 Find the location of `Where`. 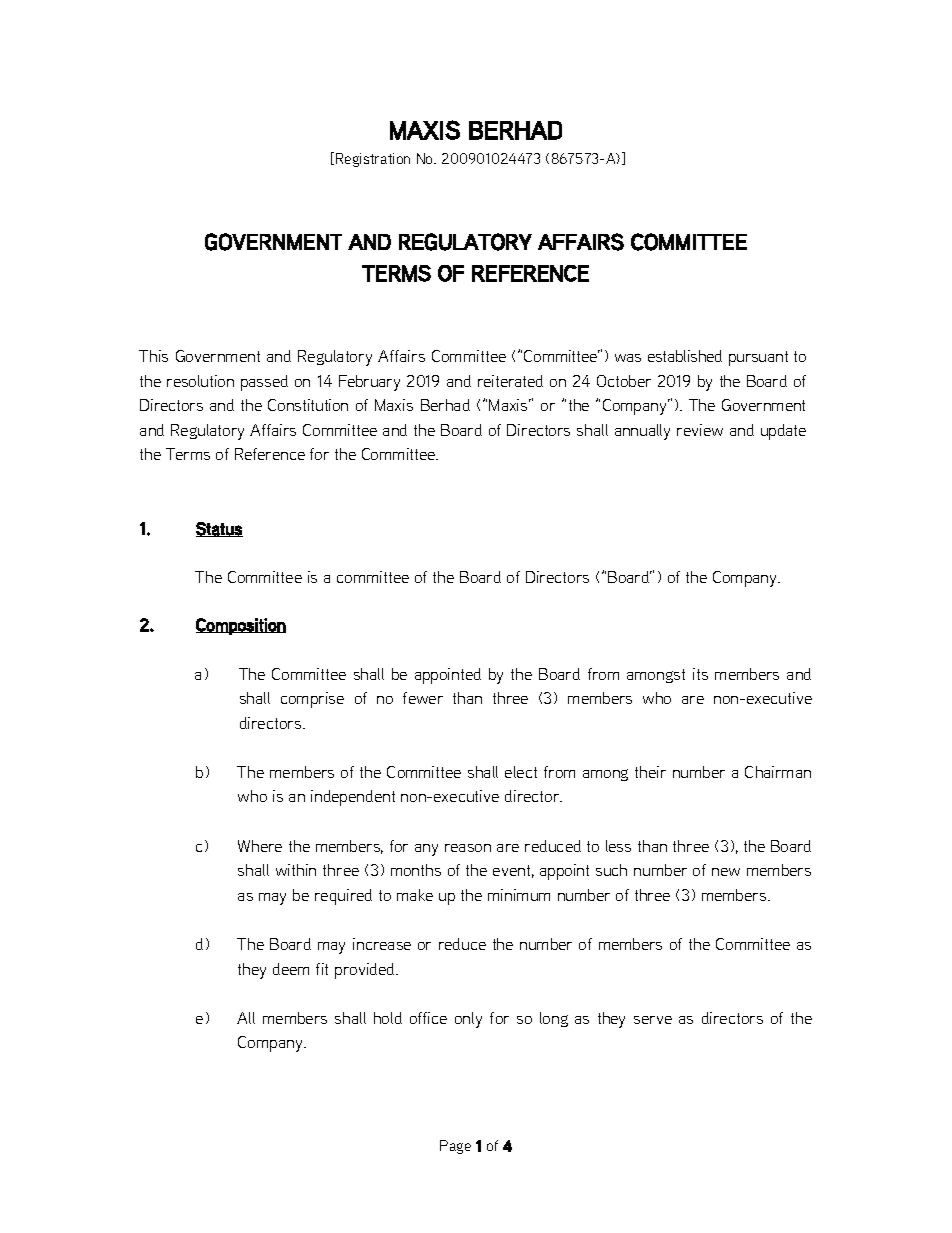

Where is located at coordinates (260, 846).
